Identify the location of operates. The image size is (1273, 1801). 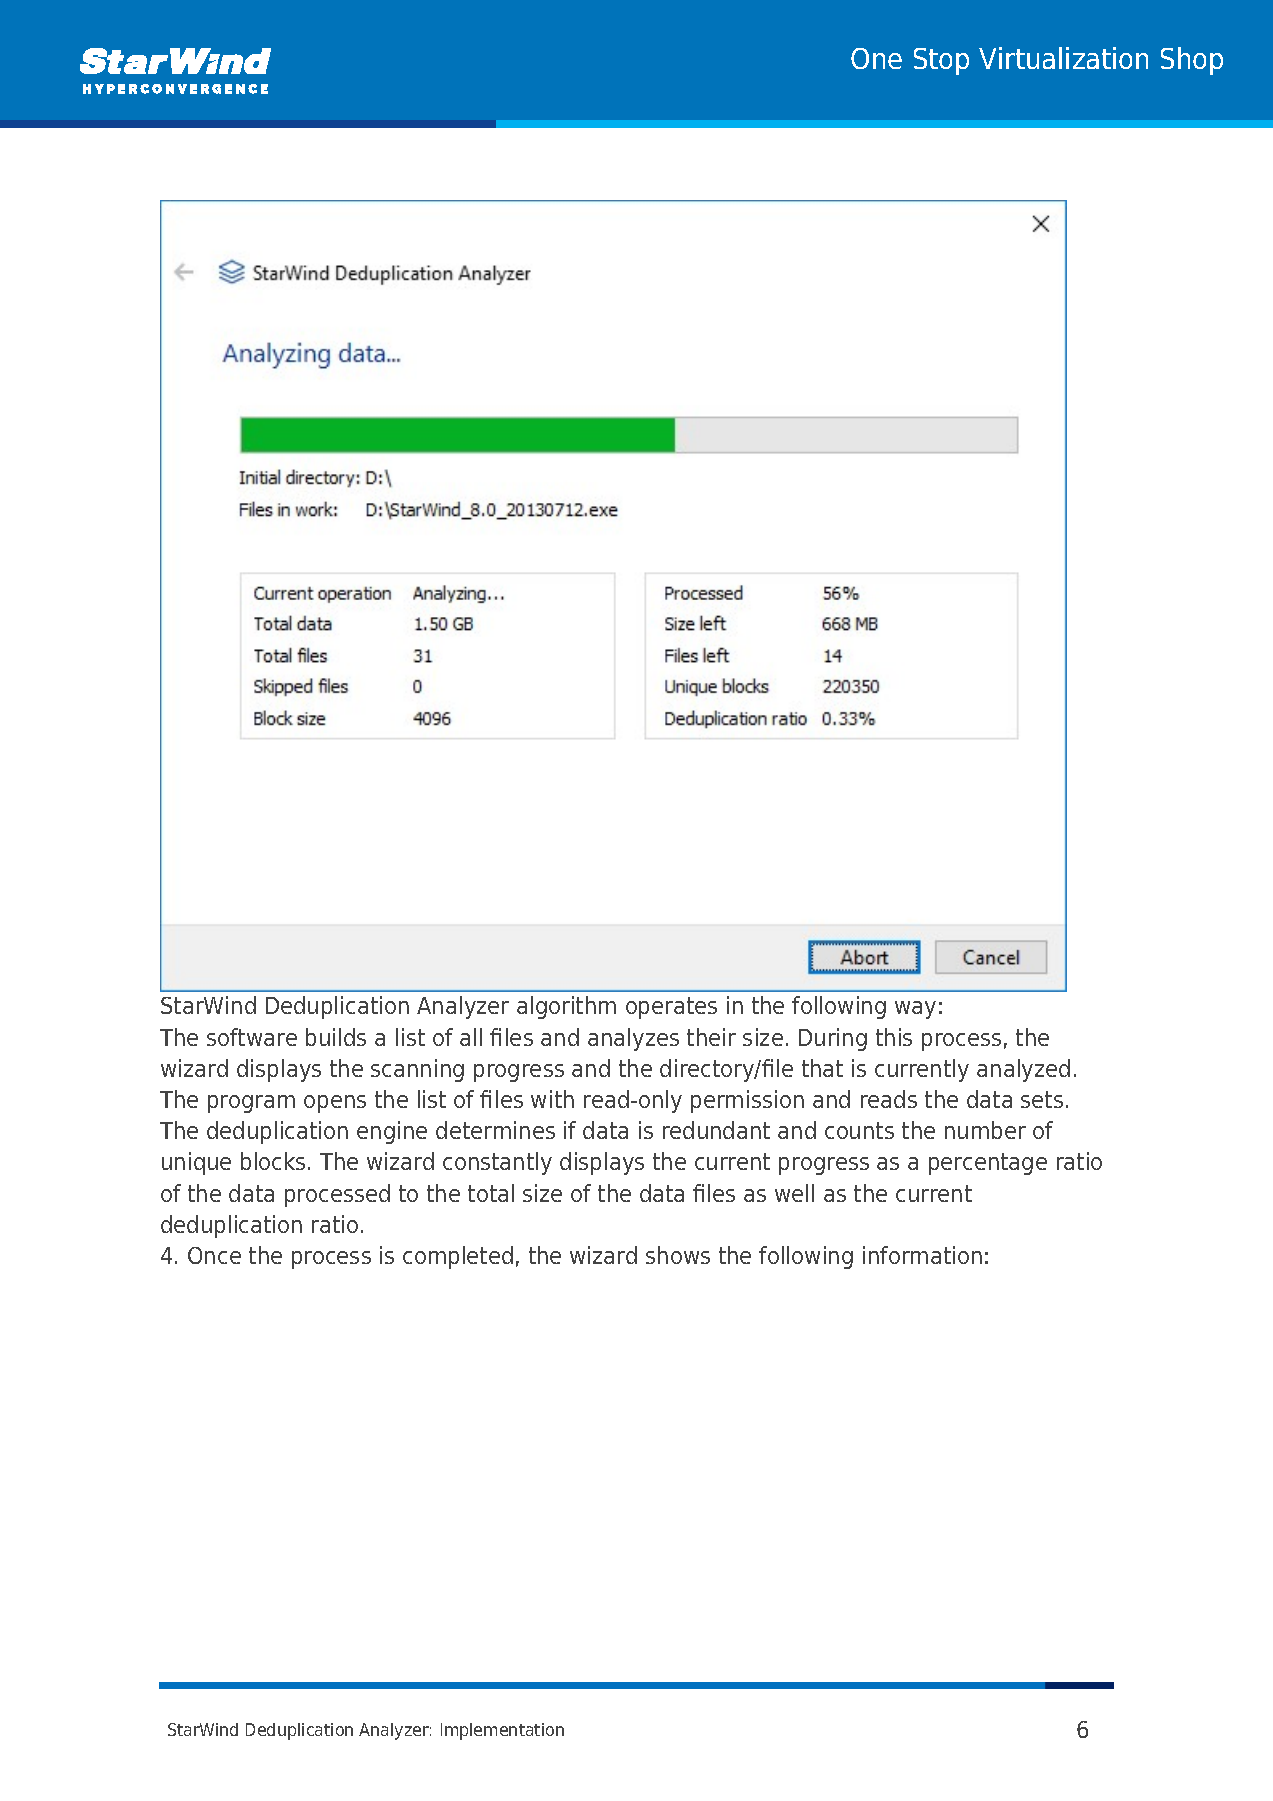
(671, 1008).
